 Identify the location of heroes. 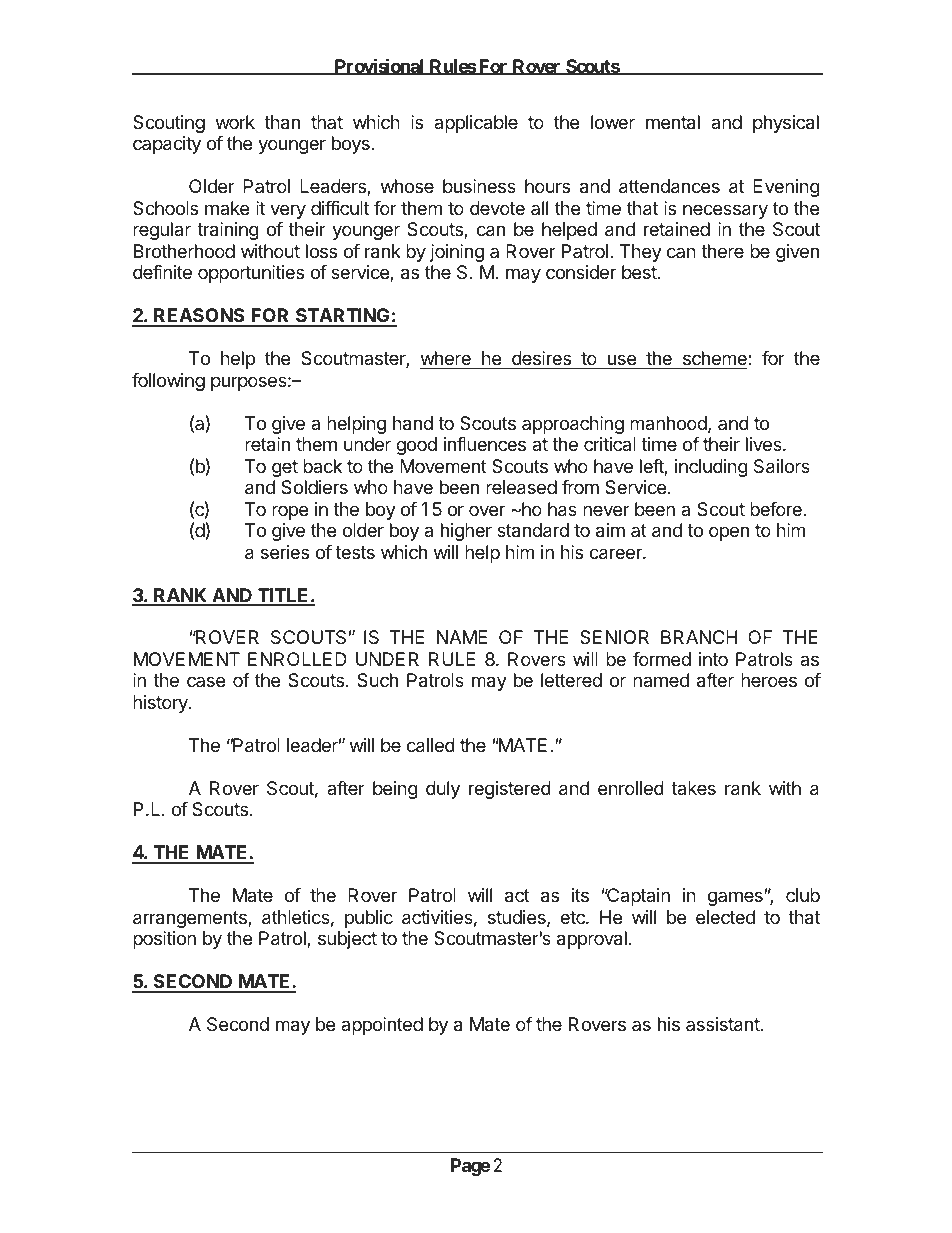
(769, 680).
